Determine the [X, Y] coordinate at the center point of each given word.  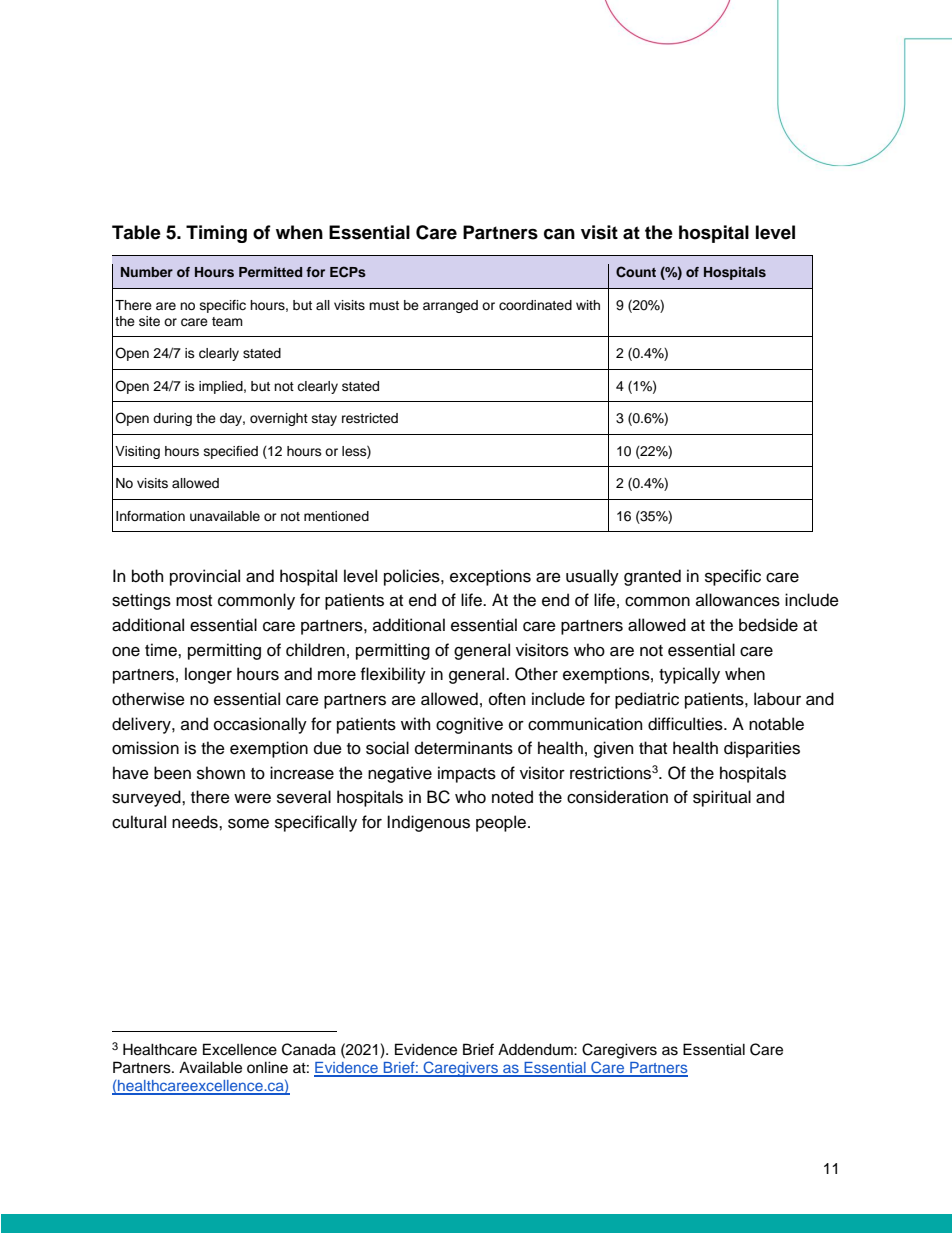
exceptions [490, 577]
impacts [467, 774]
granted [652, 577]
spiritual [722, 798]
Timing [216, 234]
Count [636, 272]
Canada [309, 1049]
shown [221, 773]
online [267, 1067]
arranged [450, 306]
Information [150, 516]
